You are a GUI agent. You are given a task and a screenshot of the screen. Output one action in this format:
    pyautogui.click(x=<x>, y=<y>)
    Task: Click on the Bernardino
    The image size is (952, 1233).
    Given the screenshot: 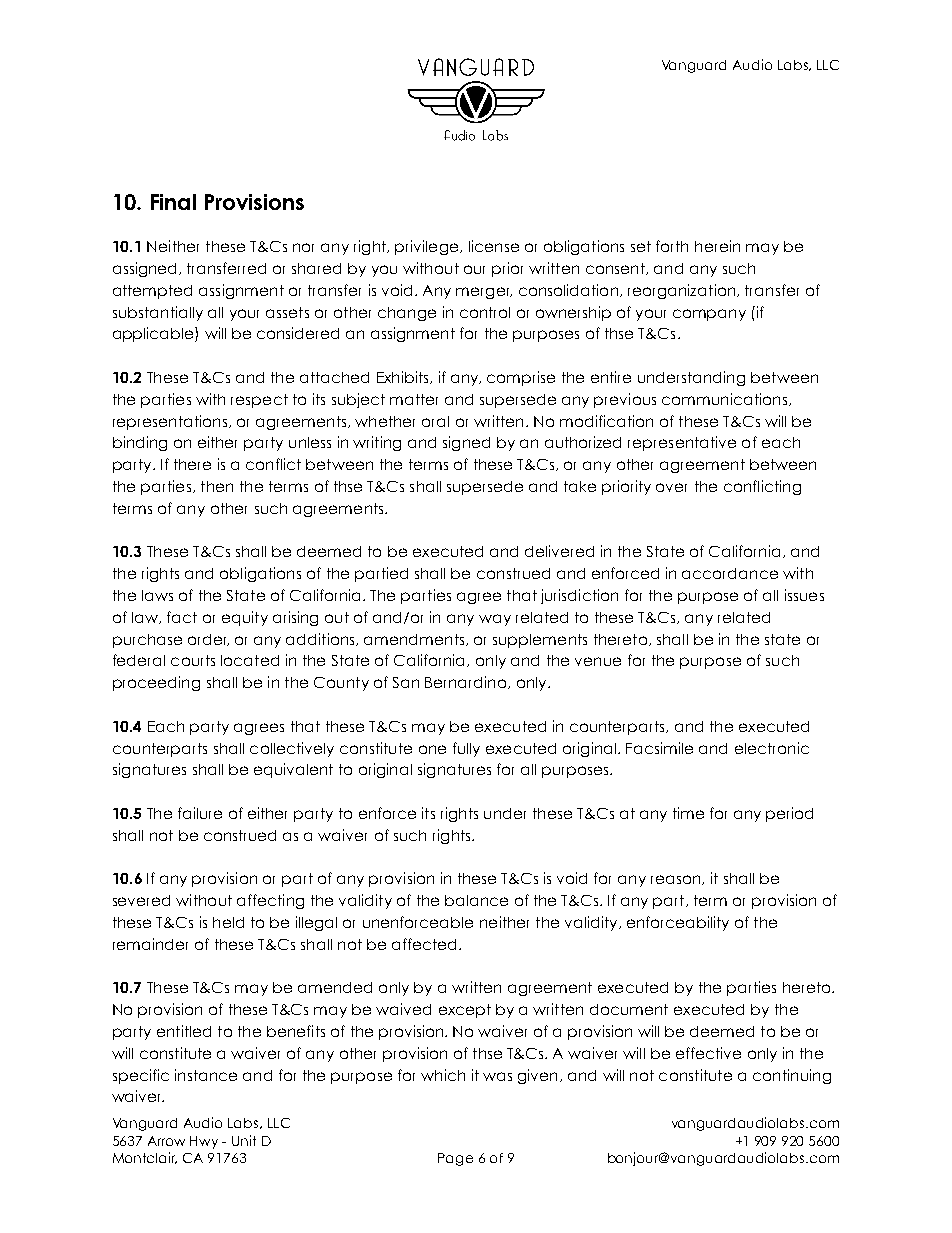 What is the action you would take?
    pyautogui.click(x=467, y=682)
